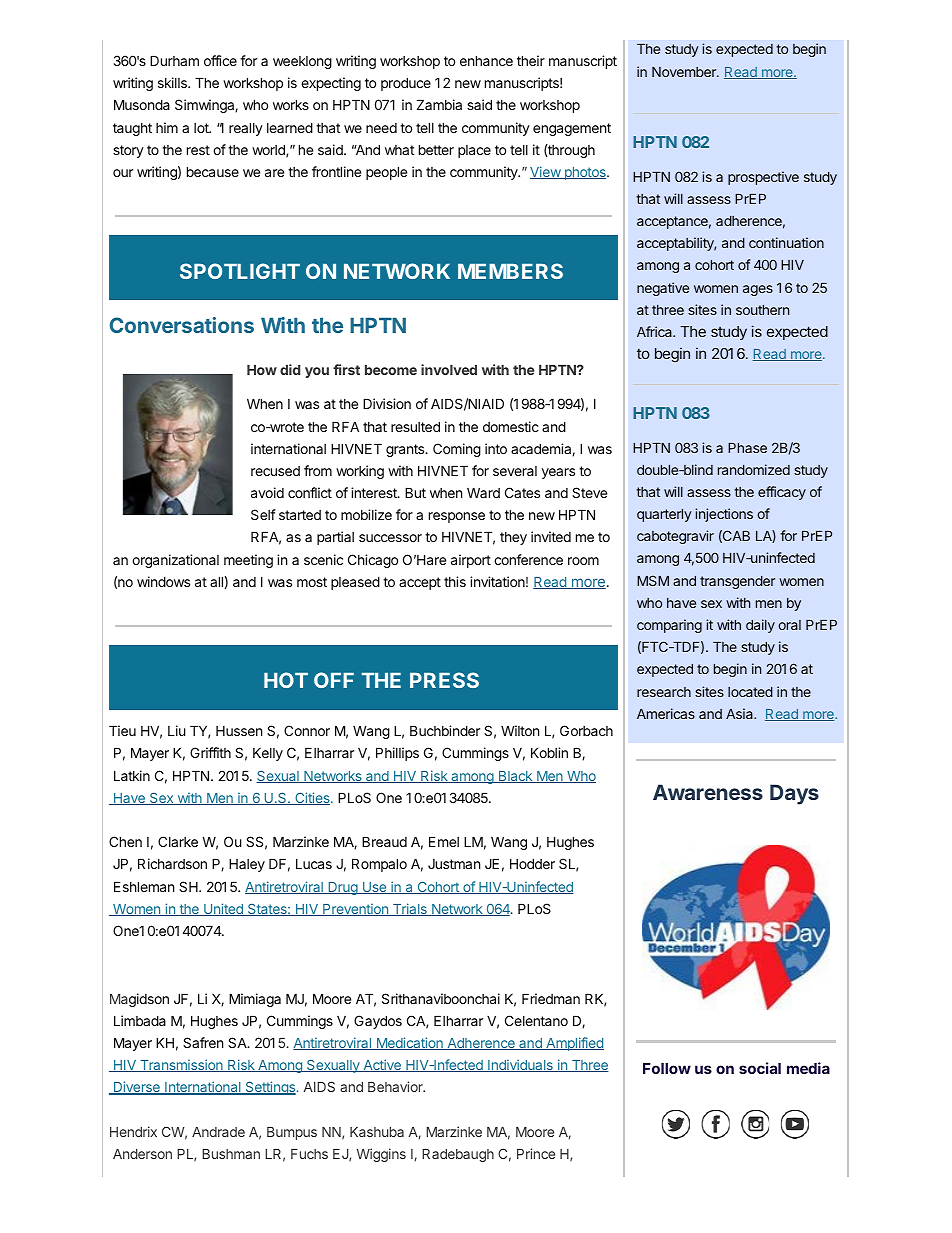  What do you see at coordinates (449, 369) in the screenshot?
I see `involved` at bounding box center [449, 369].
